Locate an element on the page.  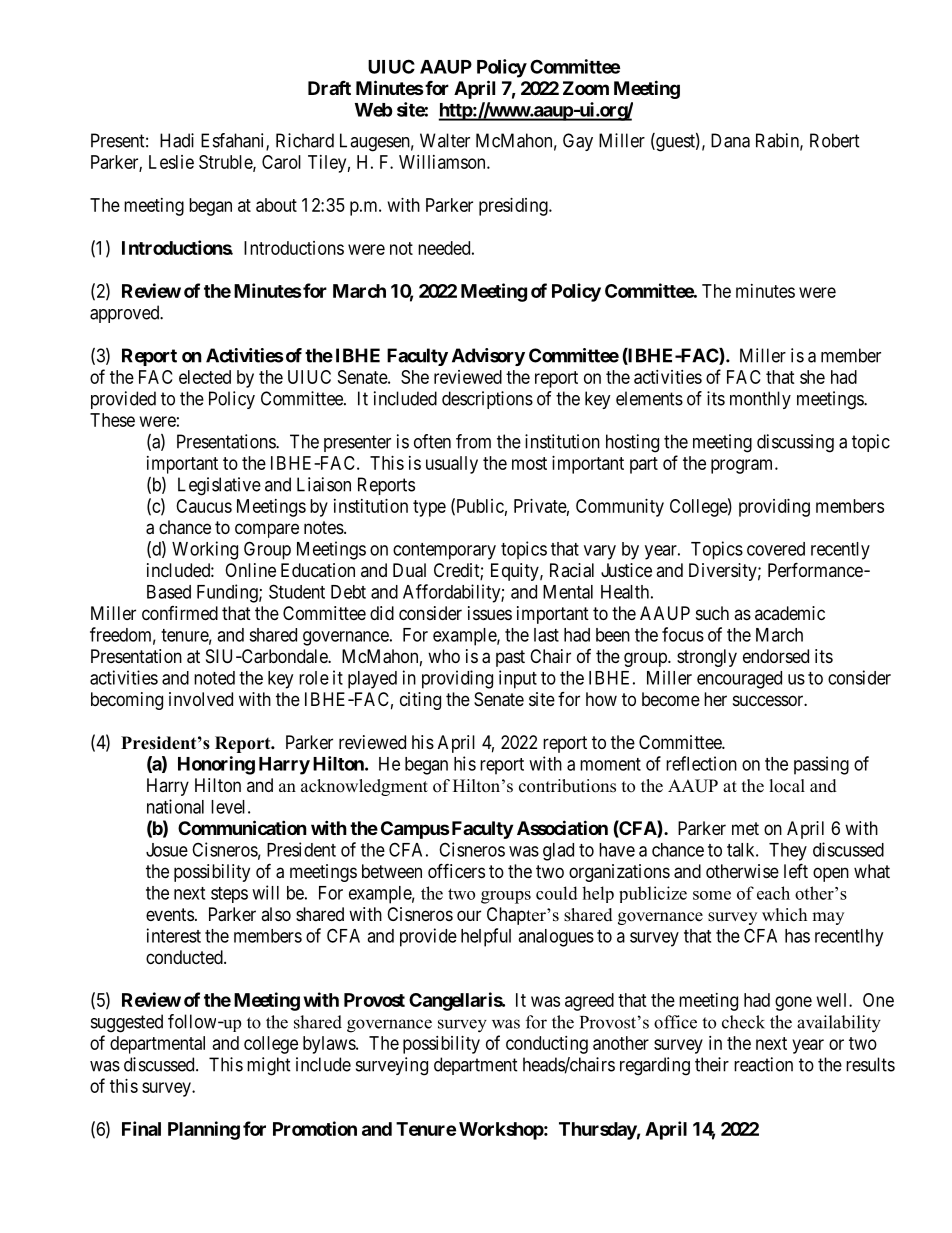
Walter is located at coordinates (445, 140).
